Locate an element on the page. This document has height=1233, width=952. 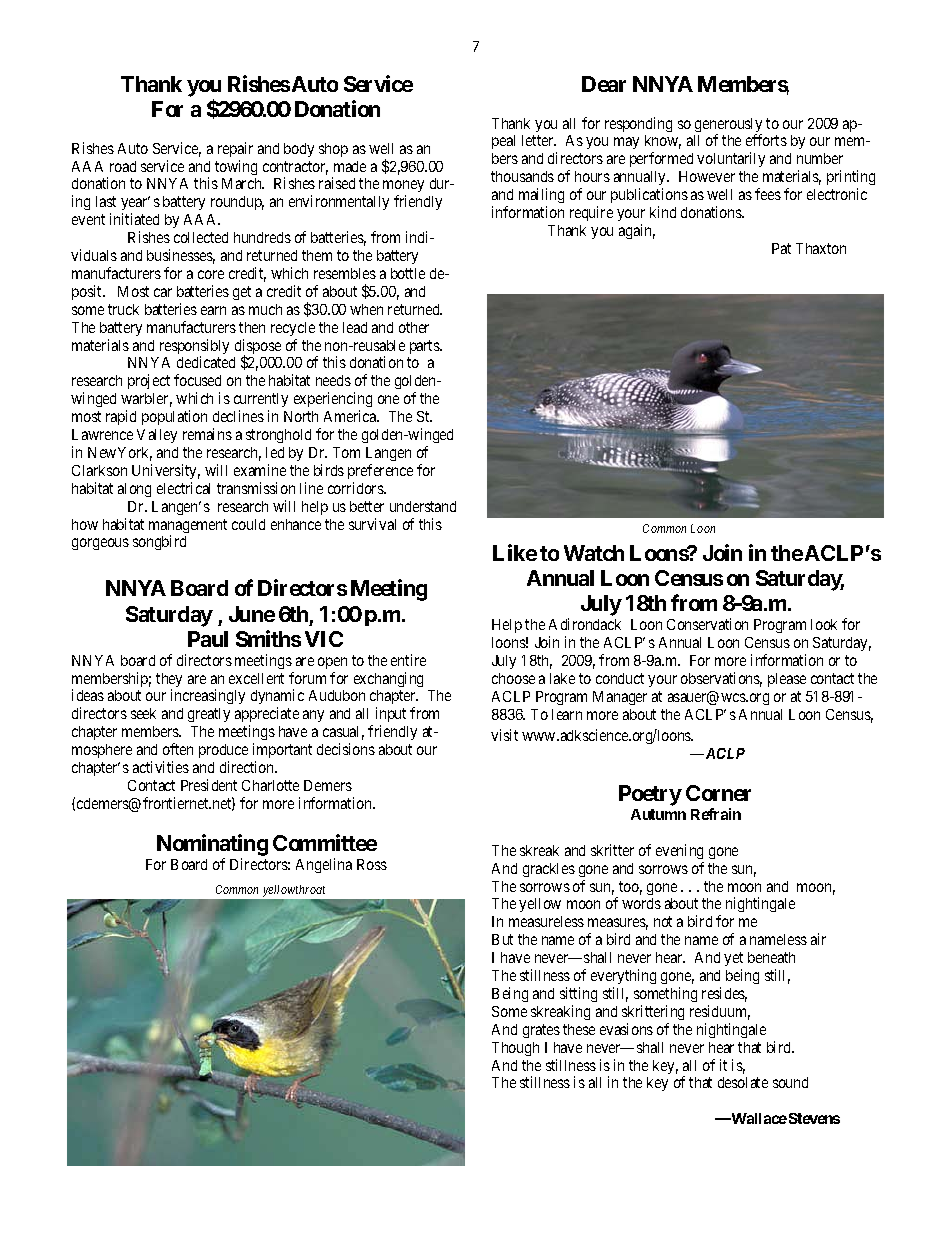
Conservation is located at coordinates (707, 624).
